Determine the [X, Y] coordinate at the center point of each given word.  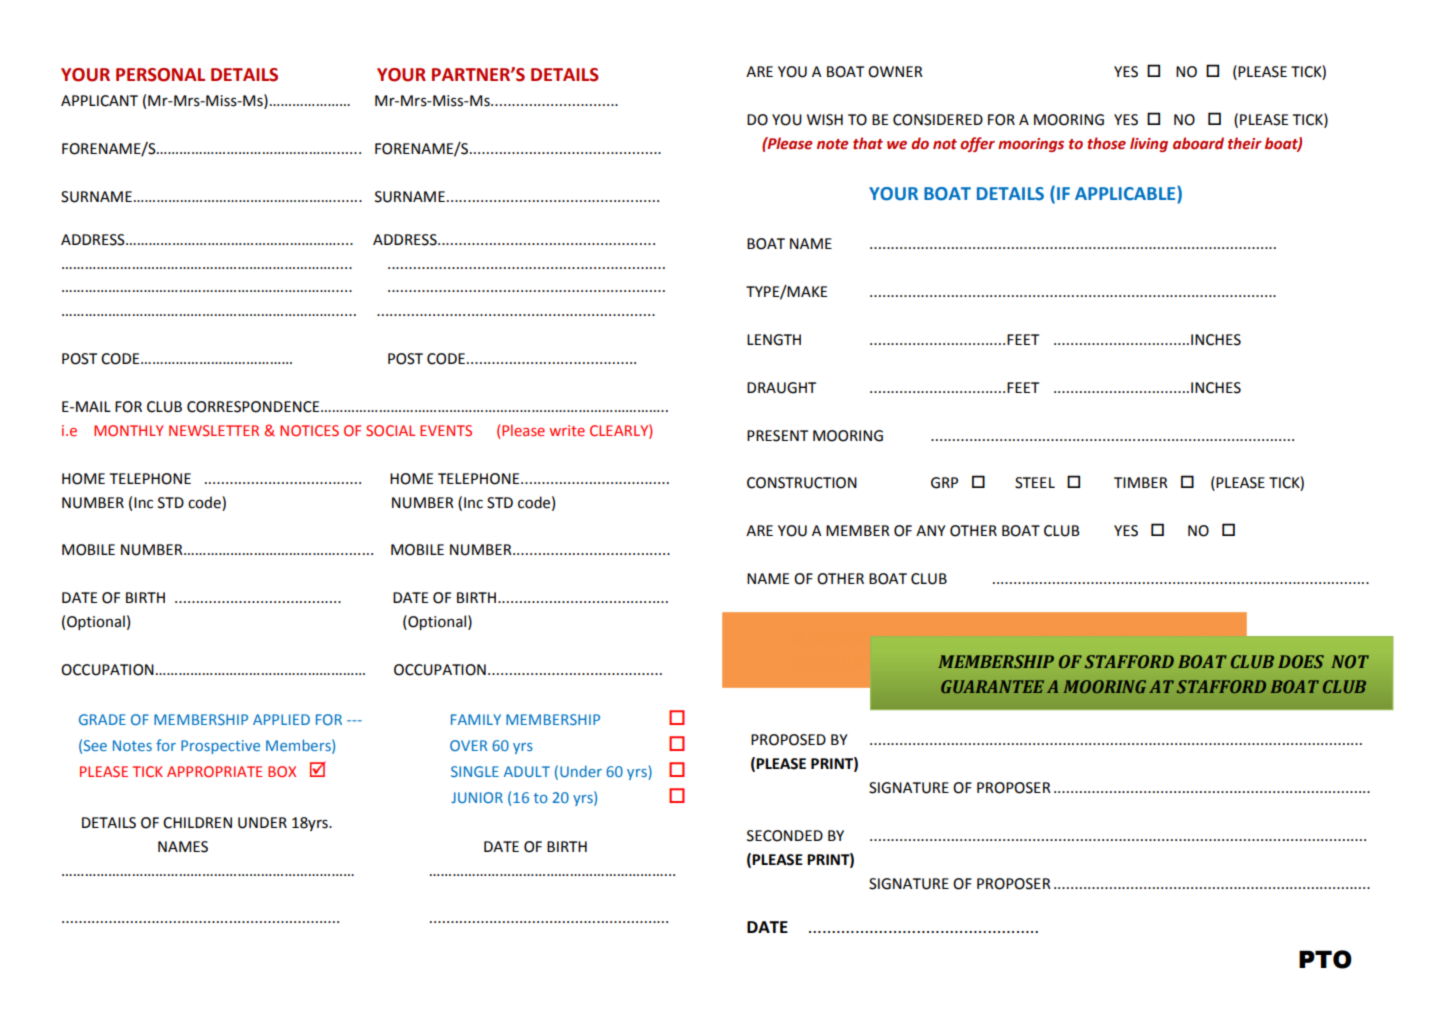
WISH [825, 120]
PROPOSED [788, 740]
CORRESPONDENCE [254, 407]
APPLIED [281, 719]
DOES [1301, 661]
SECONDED [785, 836]
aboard [1198, 143]
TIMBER [1141, 482]
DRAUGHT [781, 388]
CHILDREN [197, 823]
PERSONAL [160, 75]
